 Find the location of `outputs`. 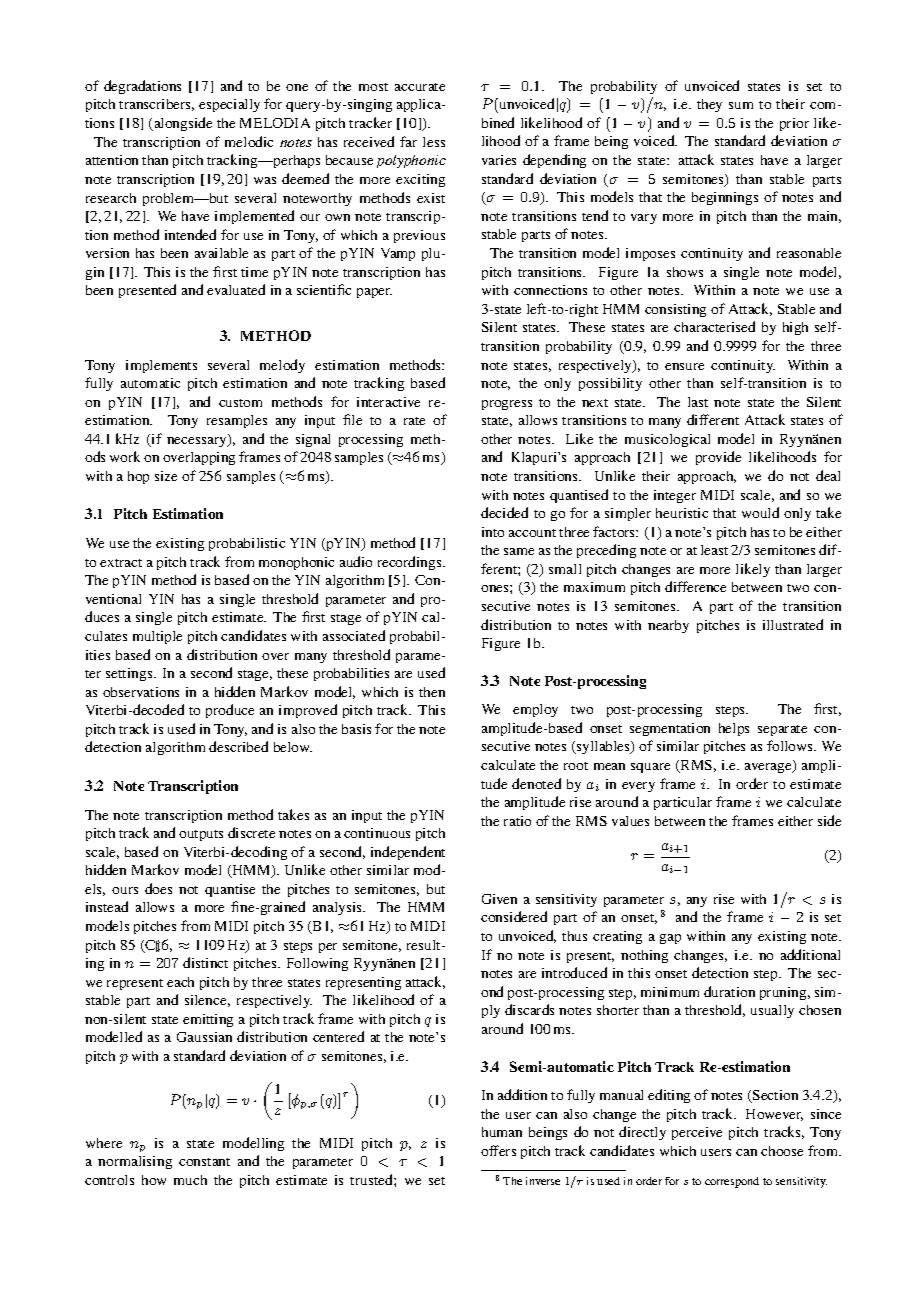

outputs is located at coordinates (201, 835).
